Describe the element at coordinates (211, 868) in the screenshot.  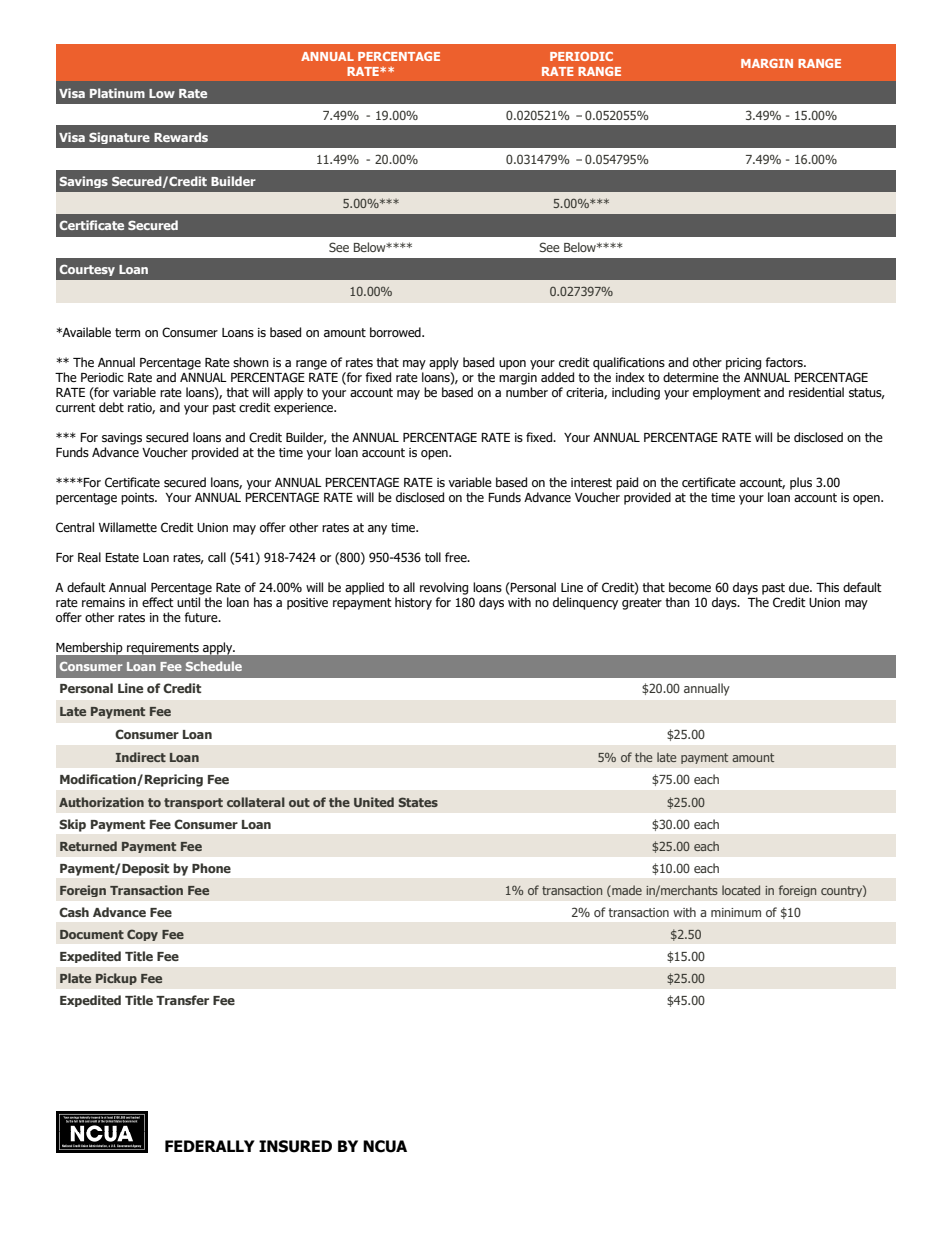
I see `Phone` at that location.
